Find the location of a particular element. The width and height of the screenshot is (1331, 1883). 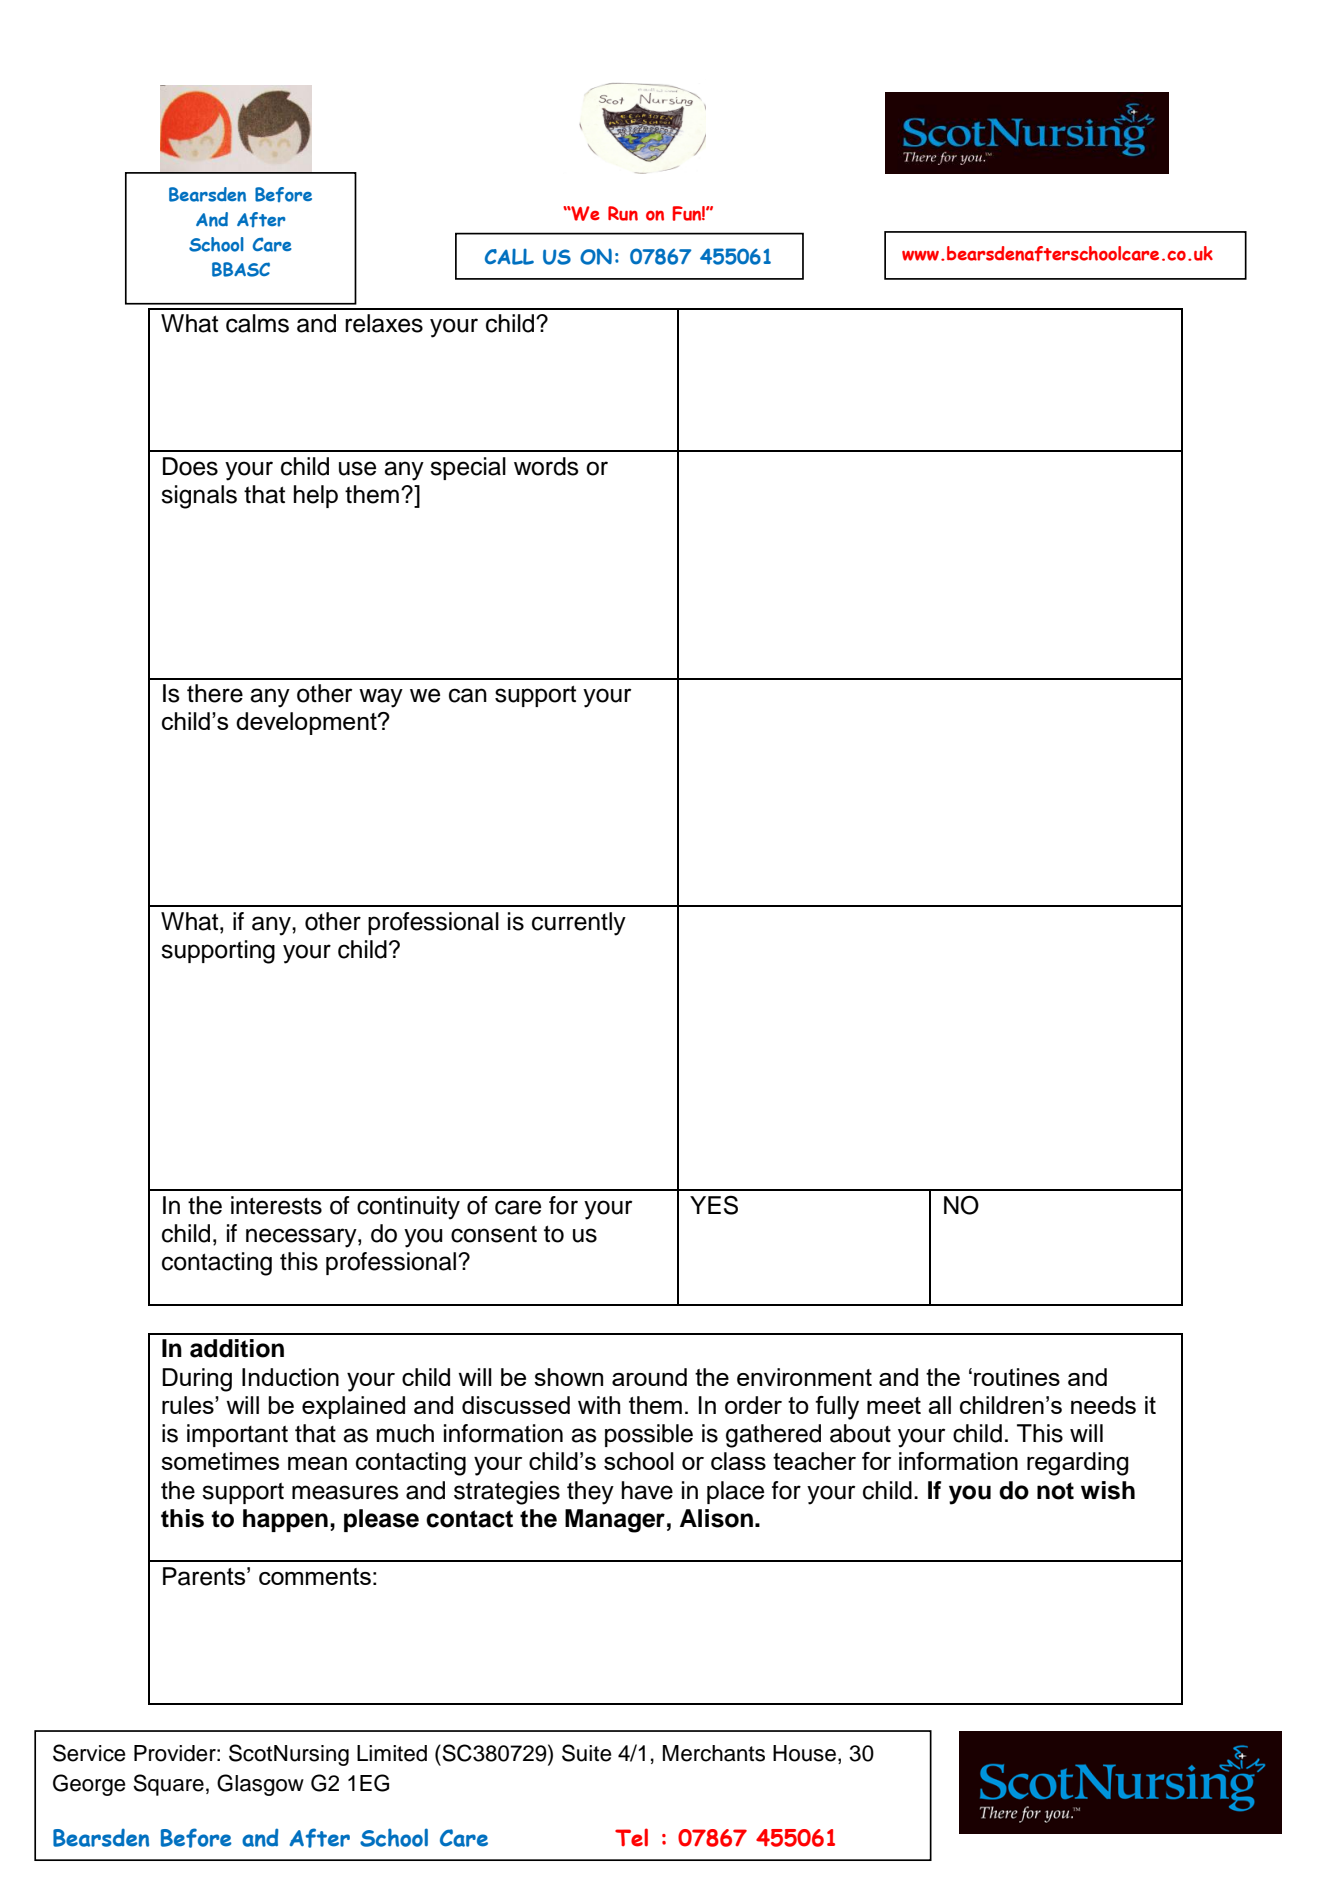

During is located at coordinates (197, 1380).
